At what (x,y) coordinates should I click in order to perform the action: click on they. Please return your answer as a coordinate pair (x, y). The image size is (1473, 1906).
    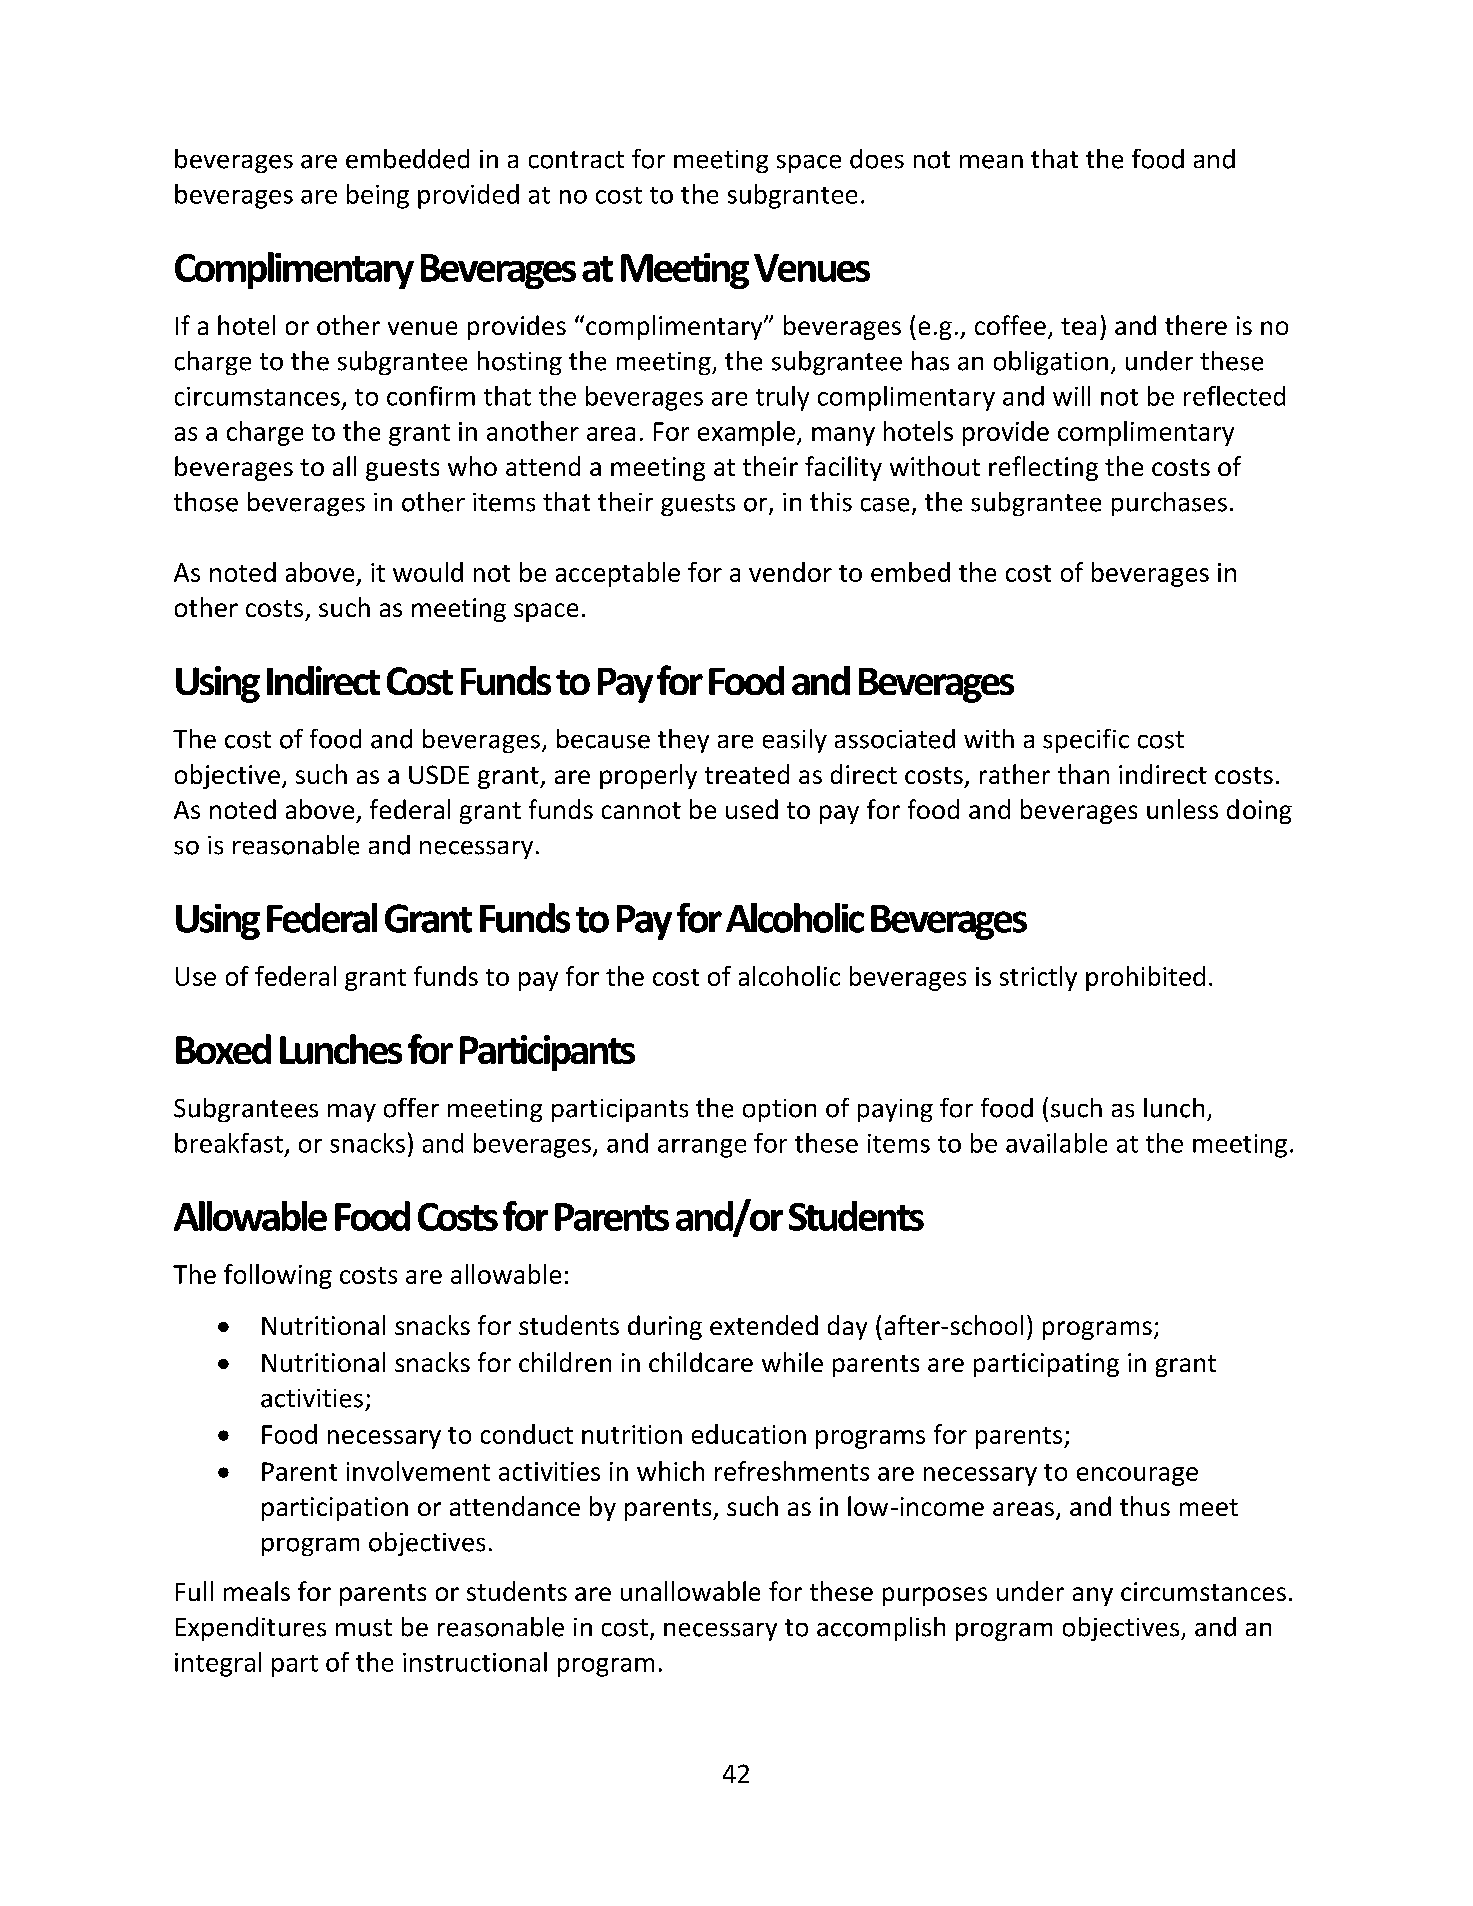
    Looking at the image, I should click on (683, 741).
